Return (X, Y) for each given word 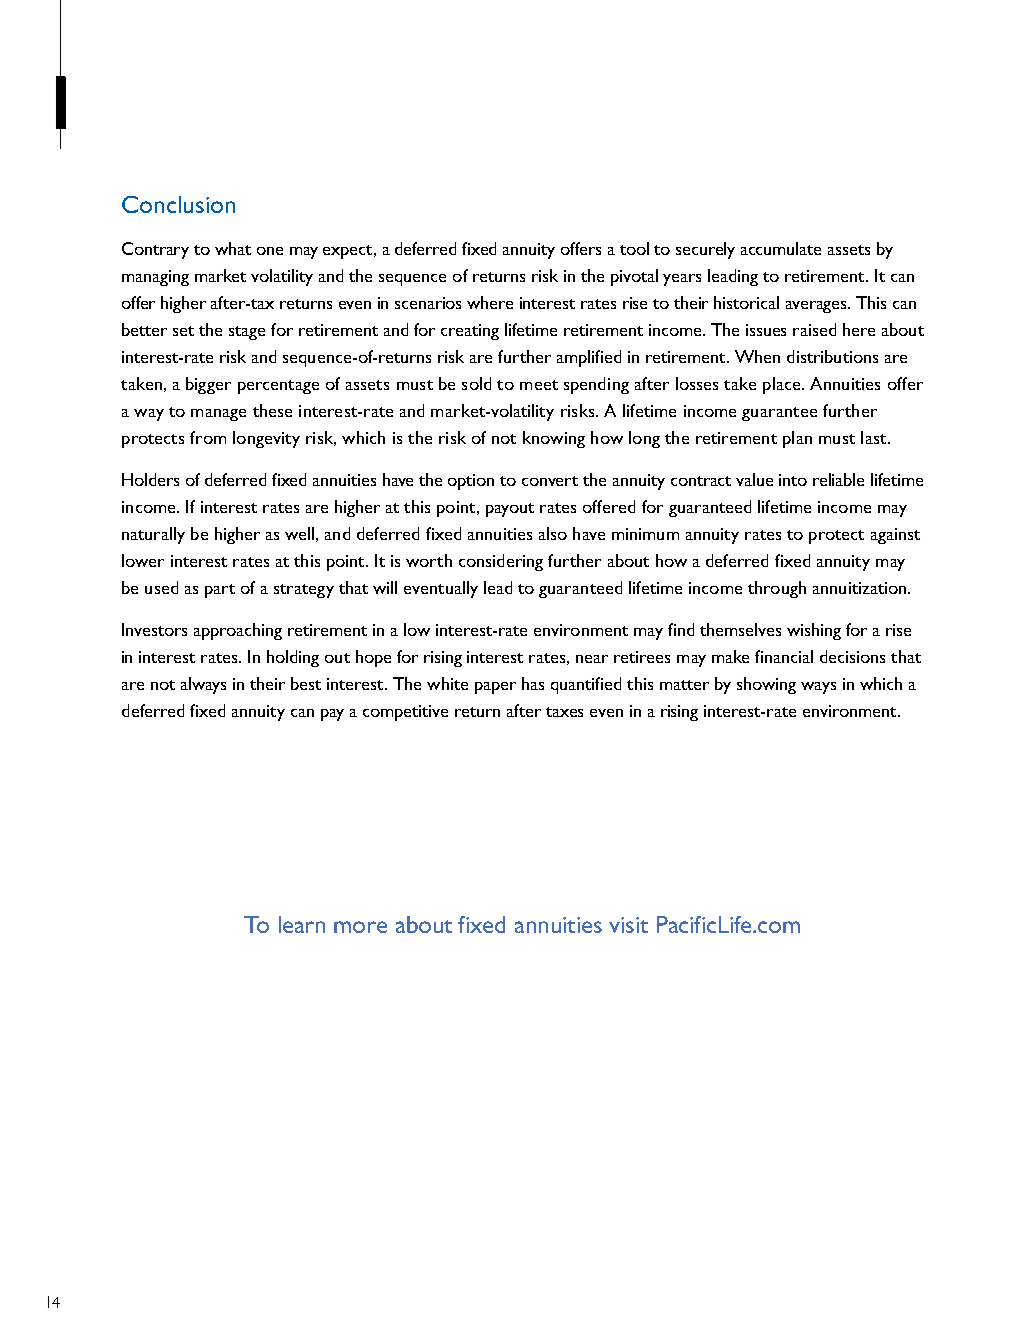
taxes (564, 712)
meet (539, 385)
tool (634, 248)
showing (766, 685)
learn (302, 924)
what (233, 248)
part (220, 591)
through (777, 589)
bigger (208, 385)
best (306, 683)
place (781, 385)
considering (501, 562)
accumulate (781, 248)
